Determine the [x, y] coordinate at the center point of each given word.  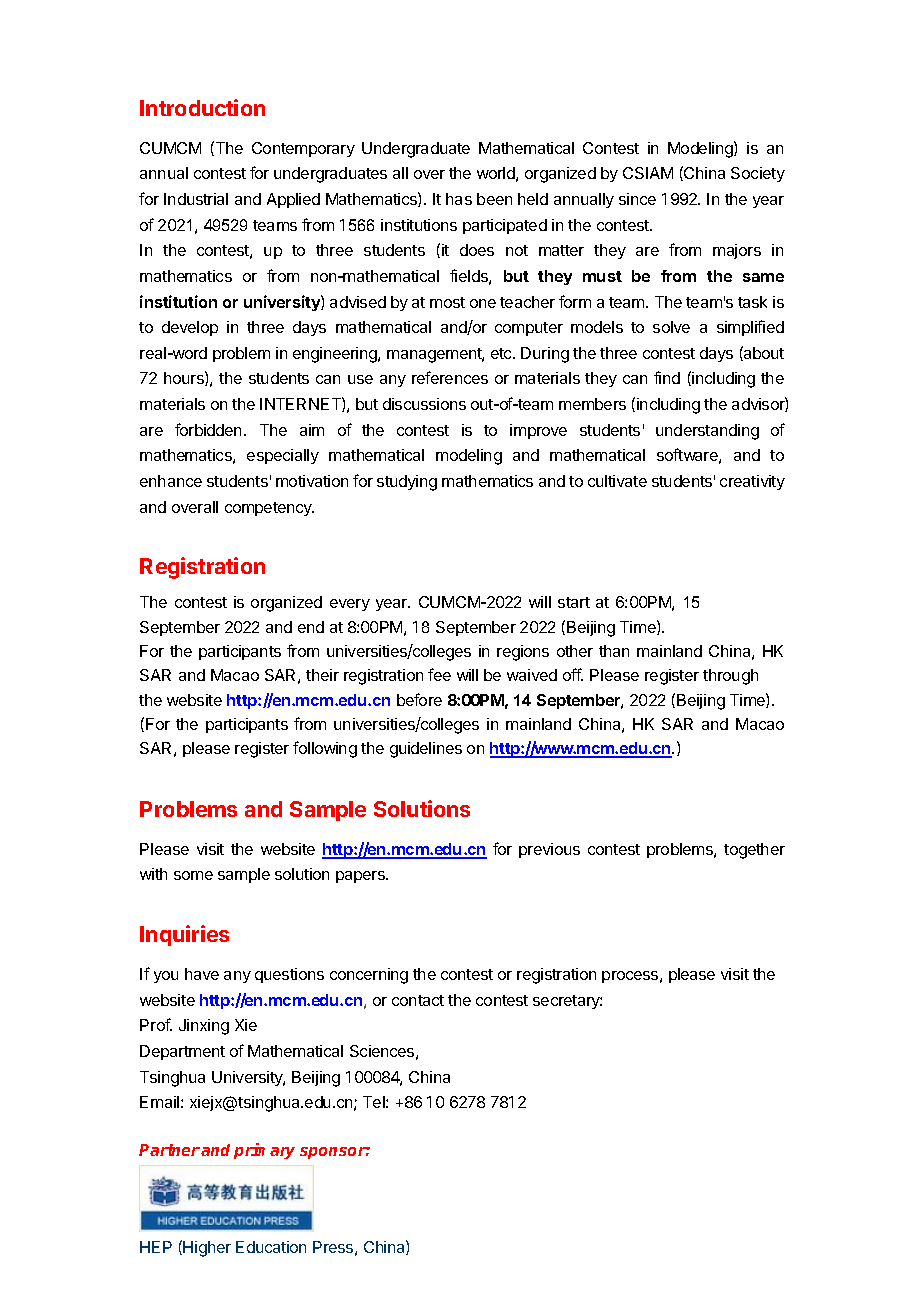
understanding [707, 432]
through [730, 677]
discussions [424, 404]
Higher [207, 1249]
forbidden [208, 429]
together [754, 851]
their [322, 675]
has [459, 199]
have [202, 974]
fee [439, 674]
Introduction [202, 107]
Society [758, 174]
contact [418, 1000]
